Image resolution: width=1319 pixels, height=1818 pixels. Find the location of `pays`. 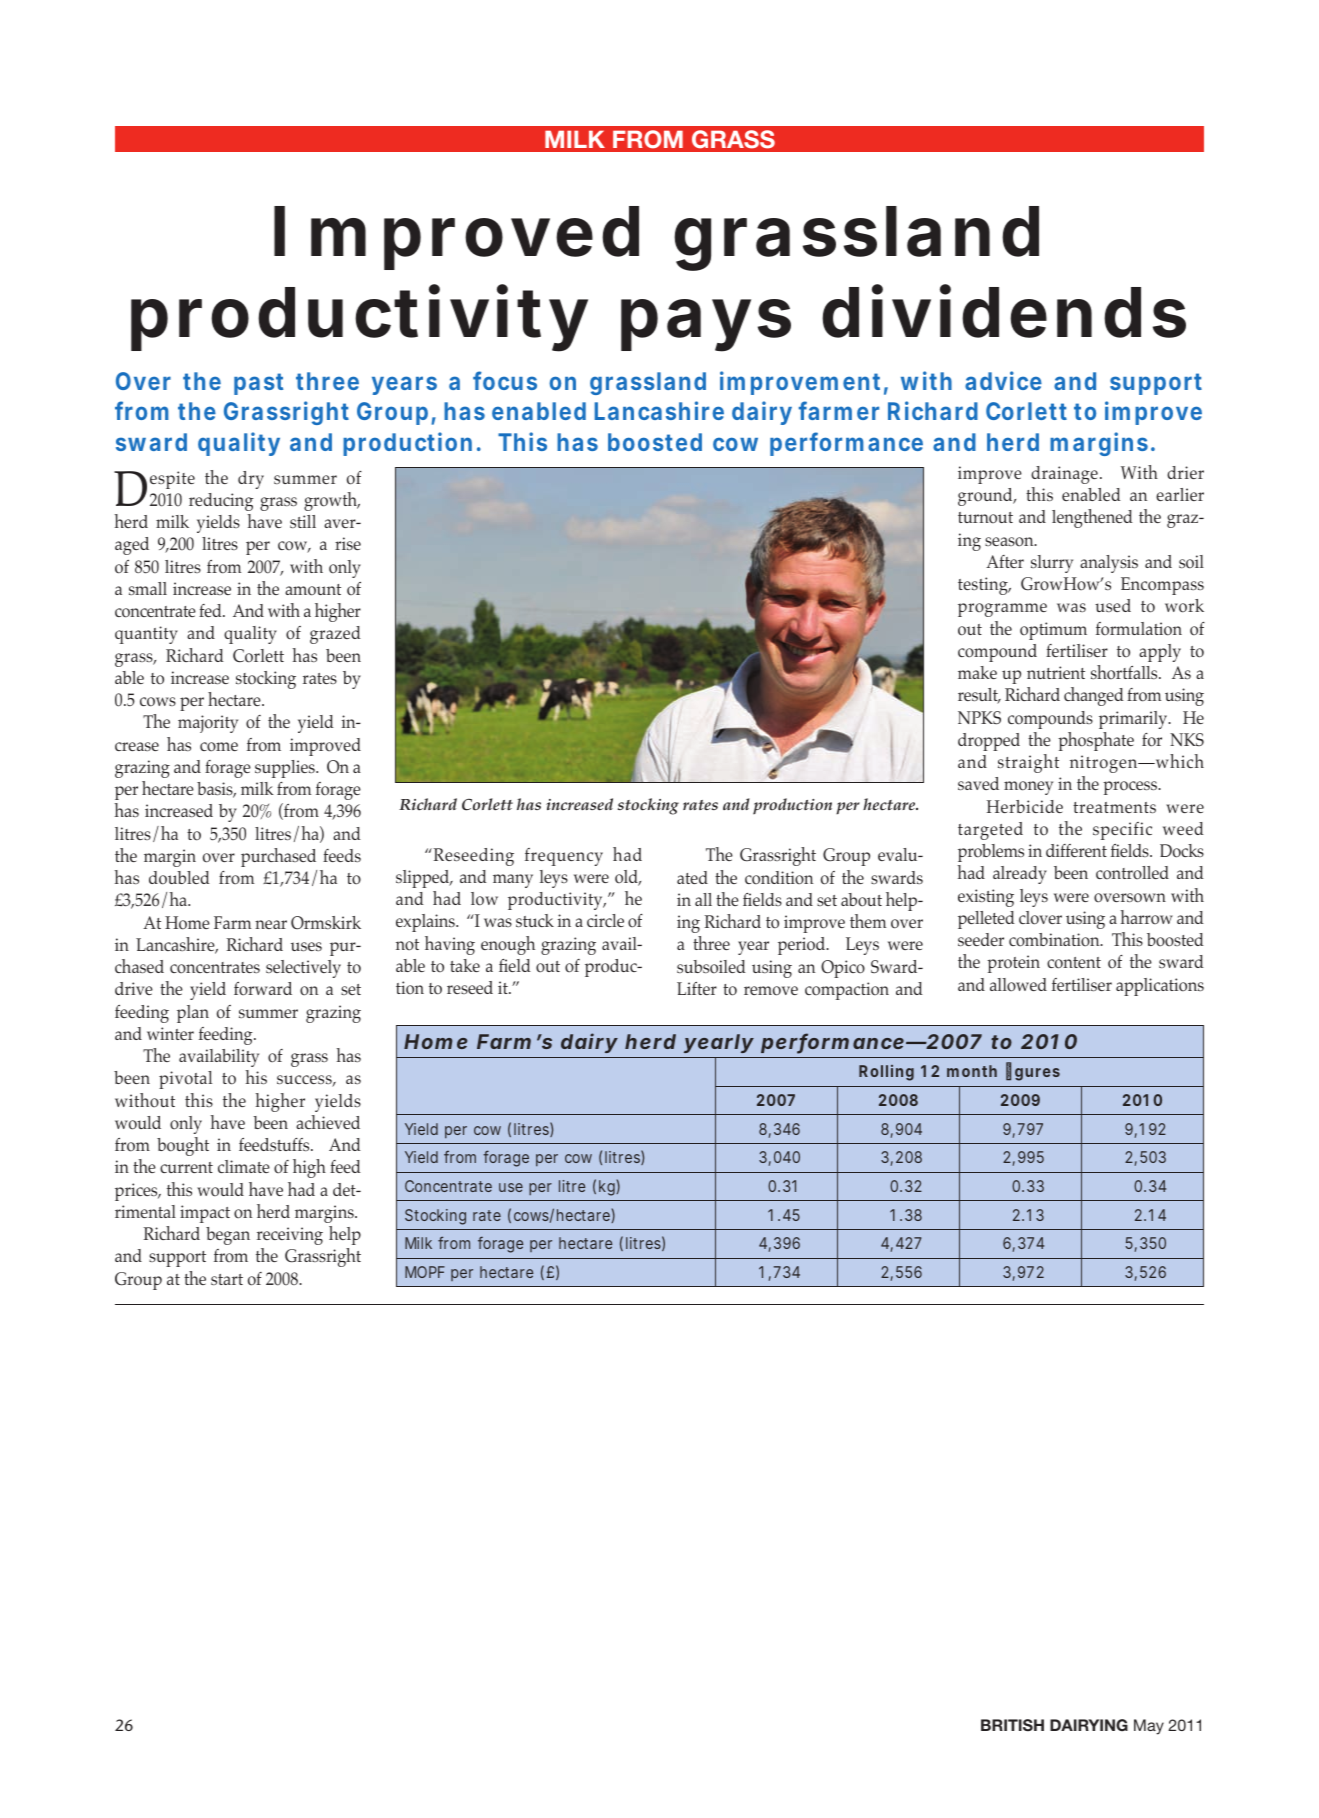

pays is located at coordinates (706, 325).
